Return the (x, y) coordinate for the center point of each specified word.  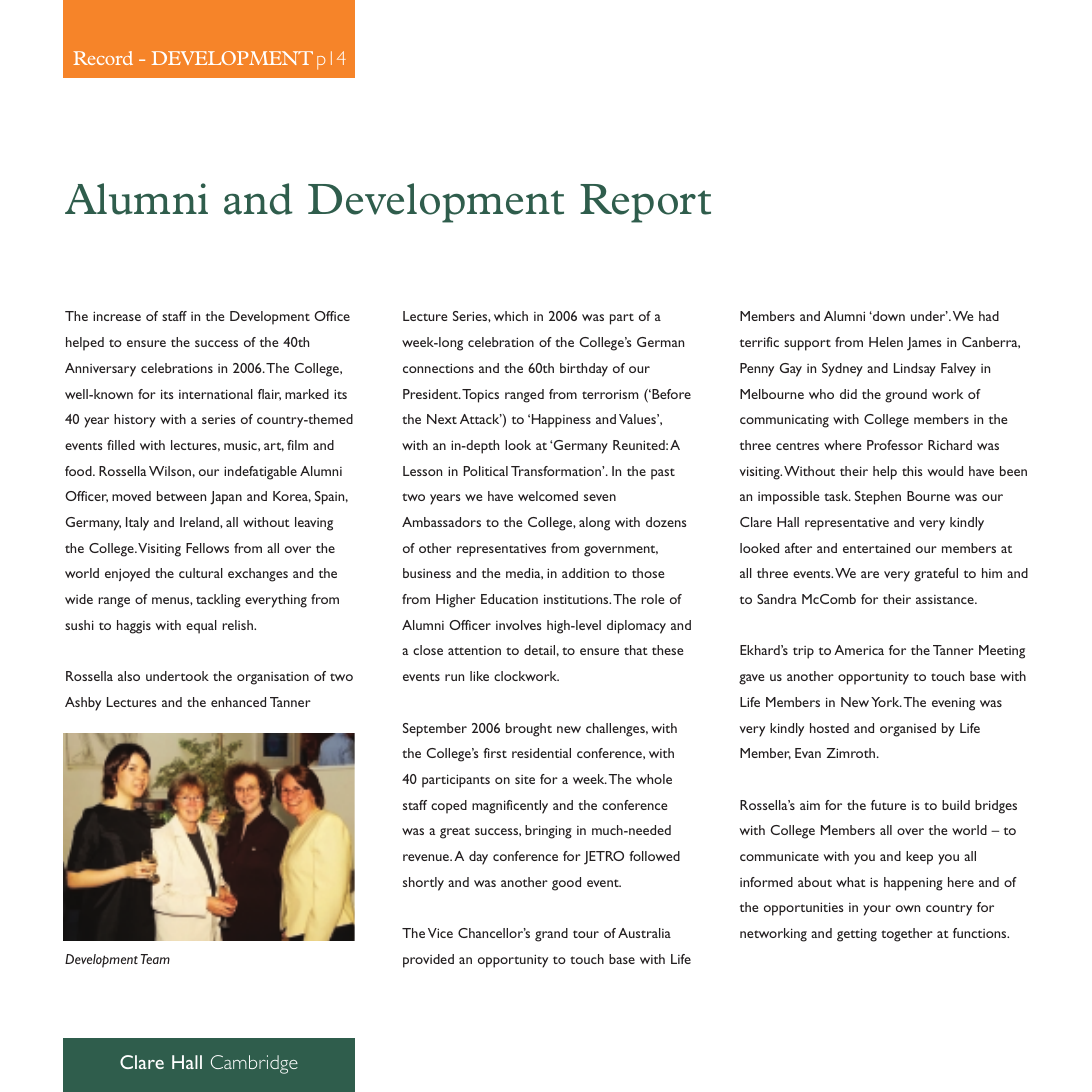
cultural (201, 573)
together (907, 935)
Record (103, 58)
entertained (876, 548)
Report (645, 203)
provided (428, 961)
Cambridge (254, 1064)
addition (585, 573)
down (888, 316)
